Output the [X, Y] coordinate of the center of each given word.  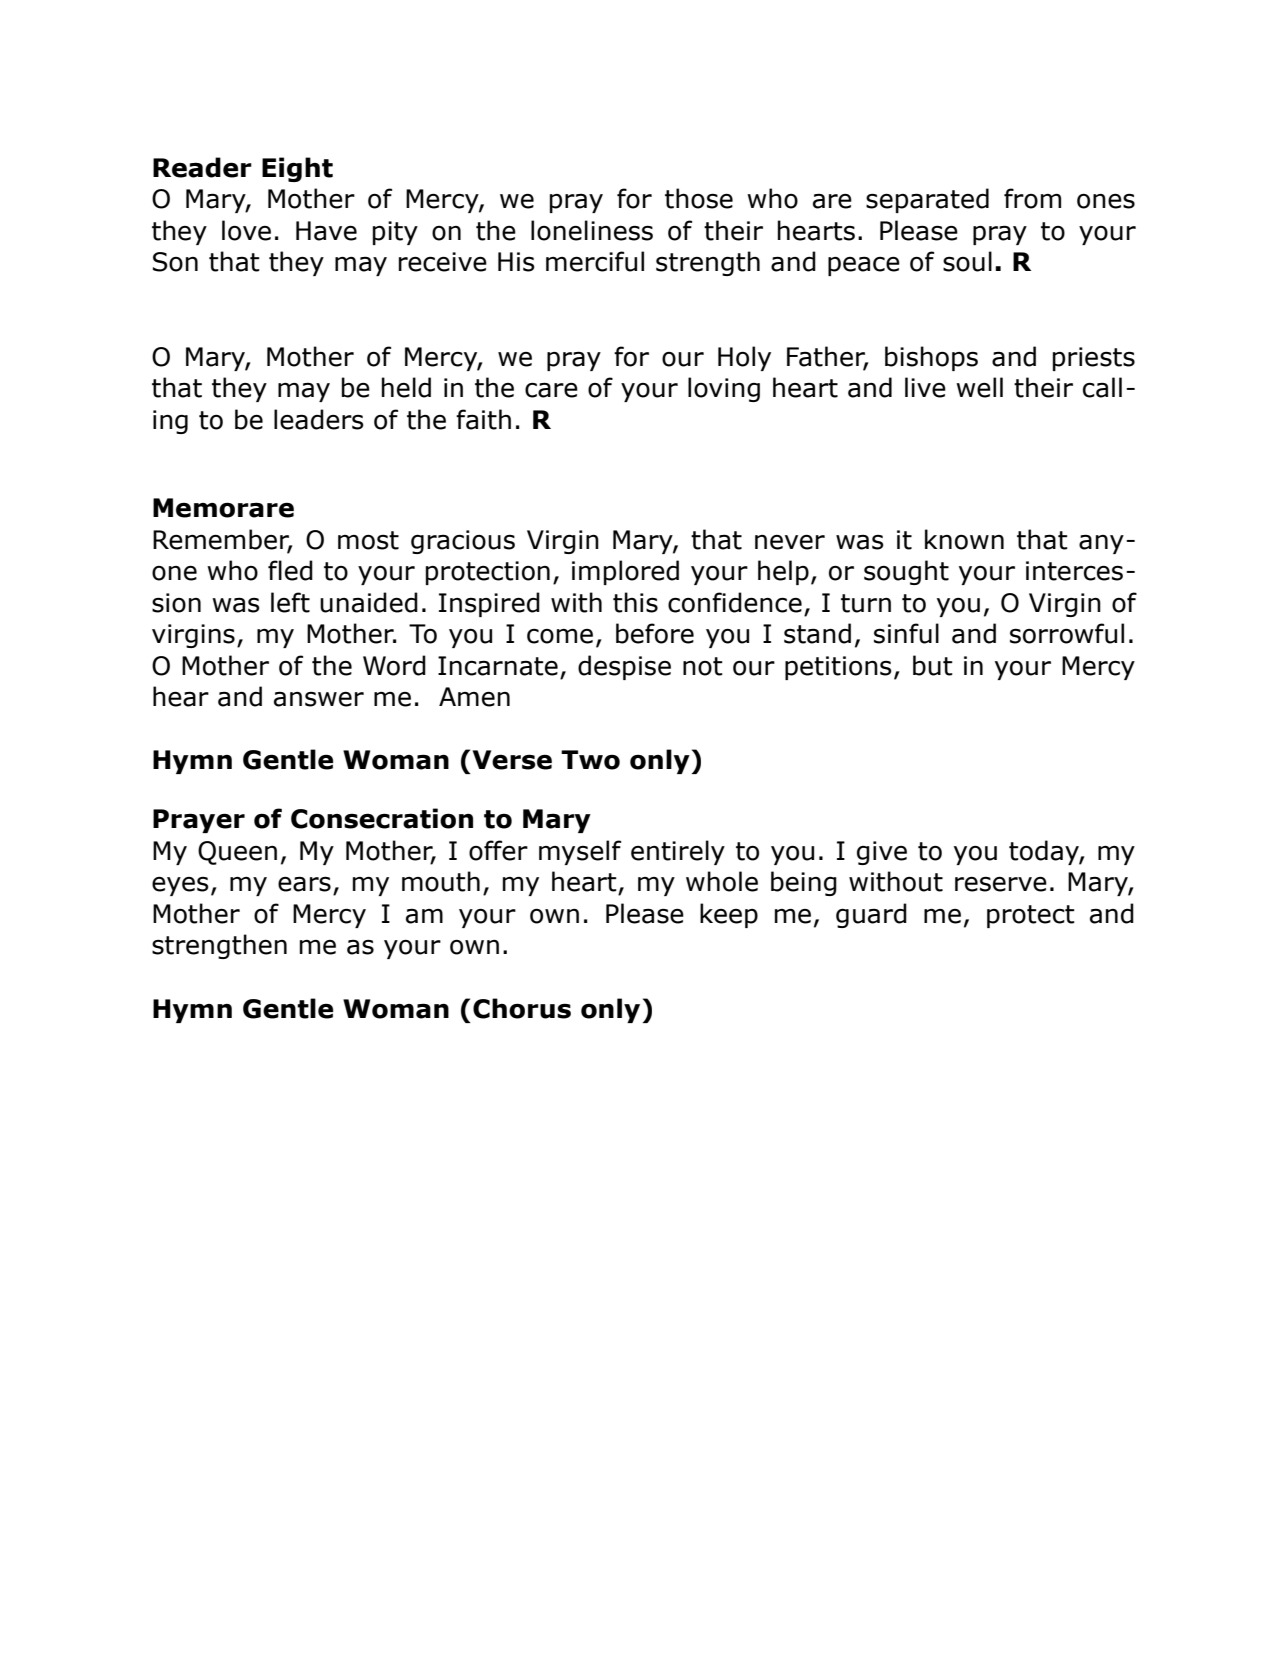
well [979, 387]
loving [724, 389]
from [1032, 198]
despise [624, 667]
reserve [1001, 884]
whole [722, 881]
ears [304, 884]
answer [319, 699]
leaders [319, 419]
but [933, 665]
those [699, 198]
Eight [297, 169]
